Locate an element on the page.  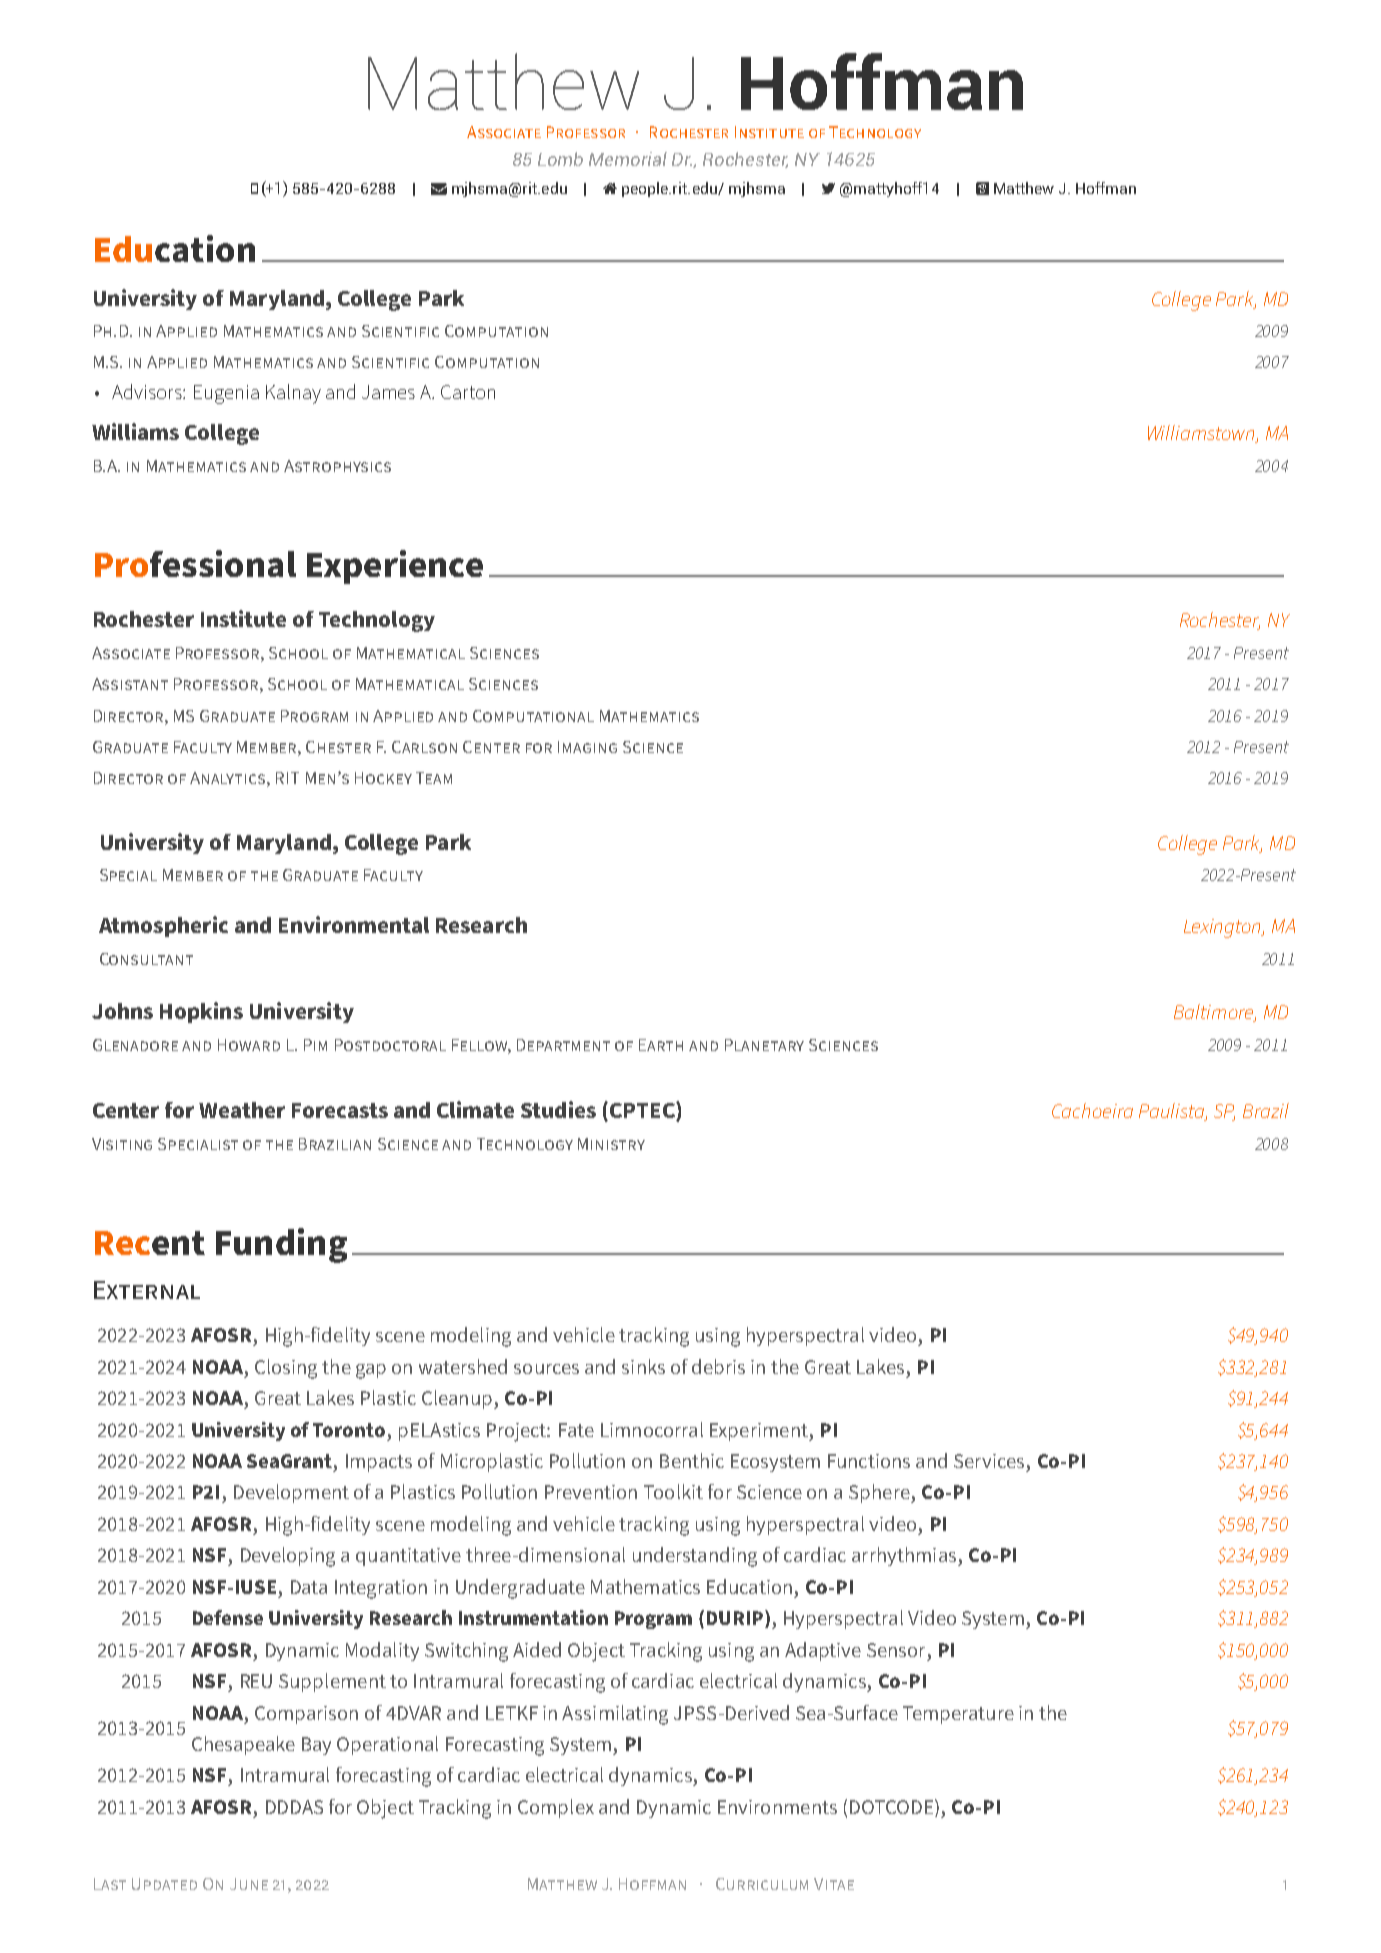
Funding is located at coordinates (281, 1245).
